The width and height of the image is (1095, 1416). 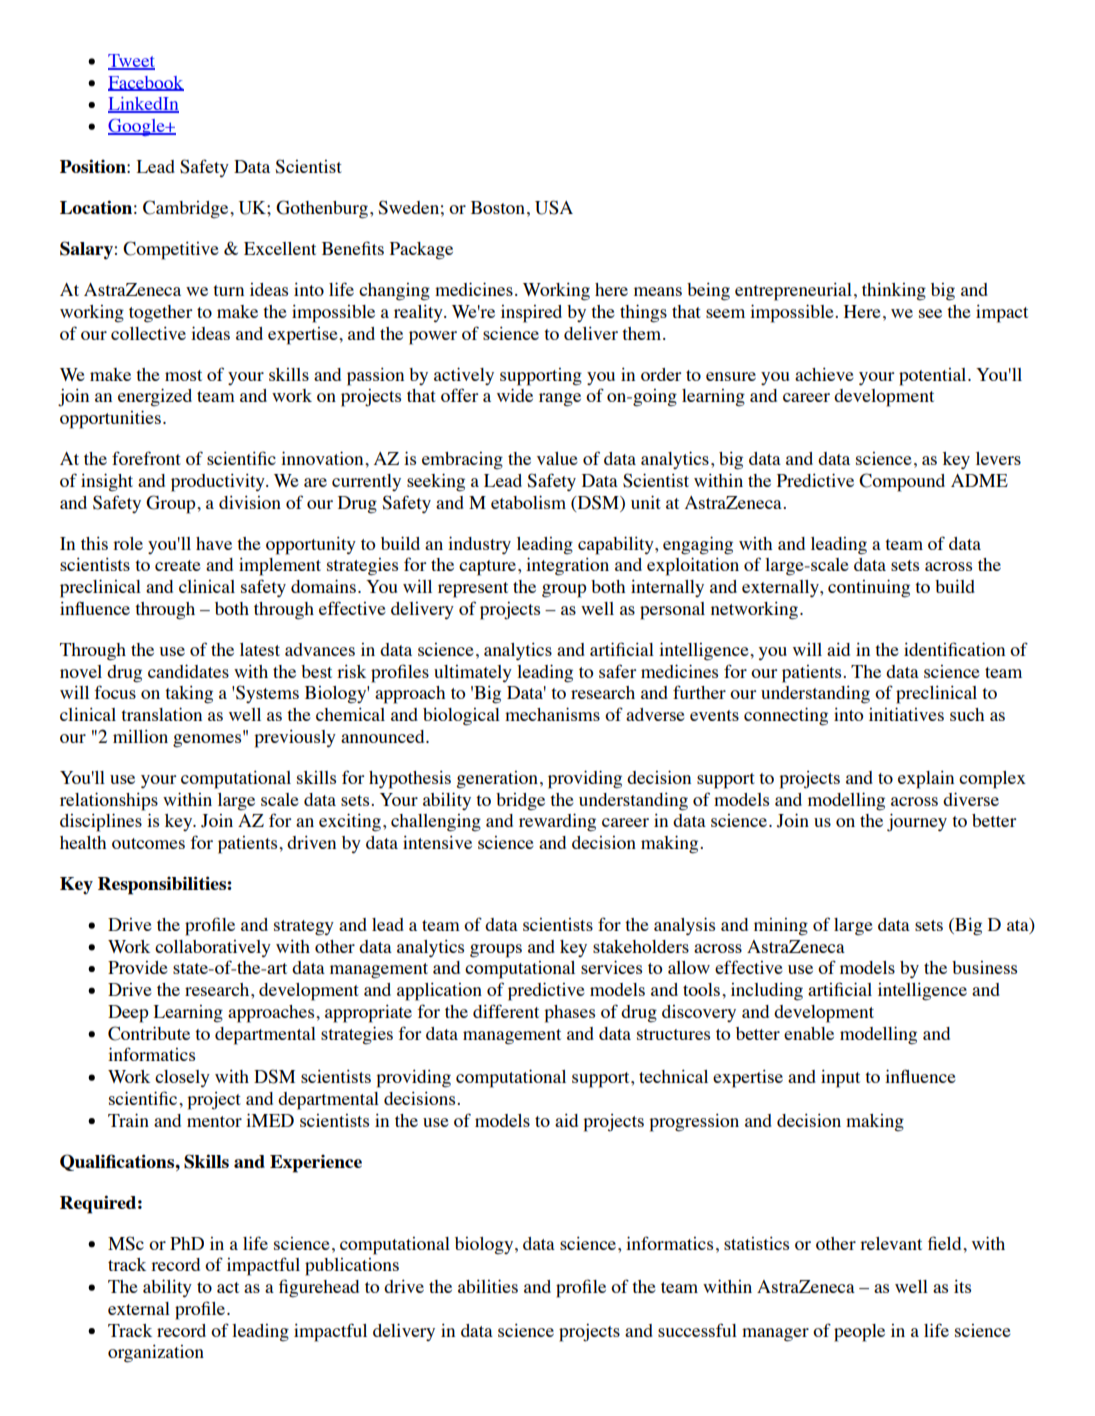 What do you see at coordinates (552, 714) in the image?
I see `mechanisms` at bounding box center [552, 714].
